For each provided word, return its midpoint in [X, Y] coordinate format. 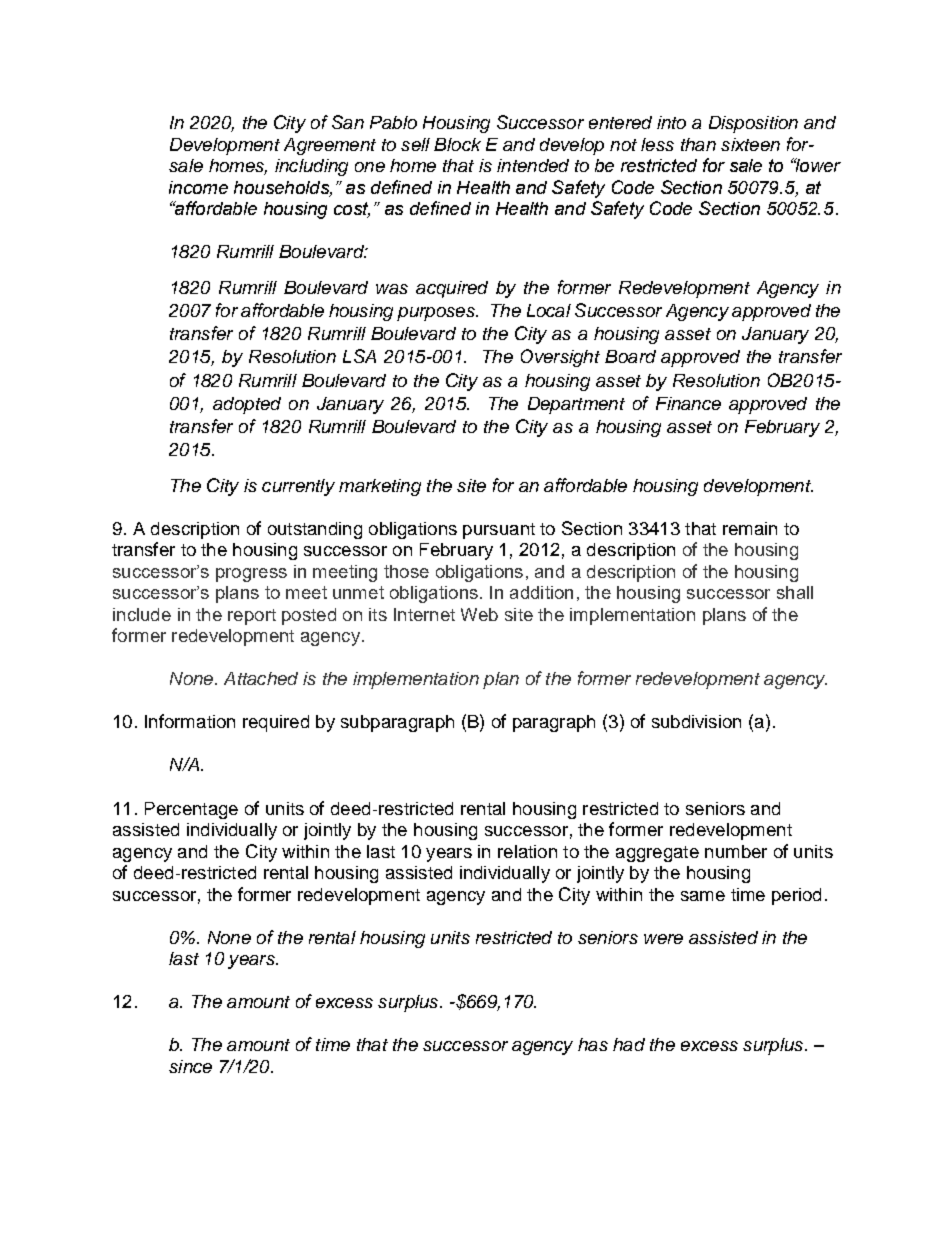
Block [457, 144]
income [198, 187]
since [190, 1066]
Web [479, 614]
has [593, 1044]
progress [251, 575]
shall [795, 592]
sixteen [750, 144]
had [629, 1044]
